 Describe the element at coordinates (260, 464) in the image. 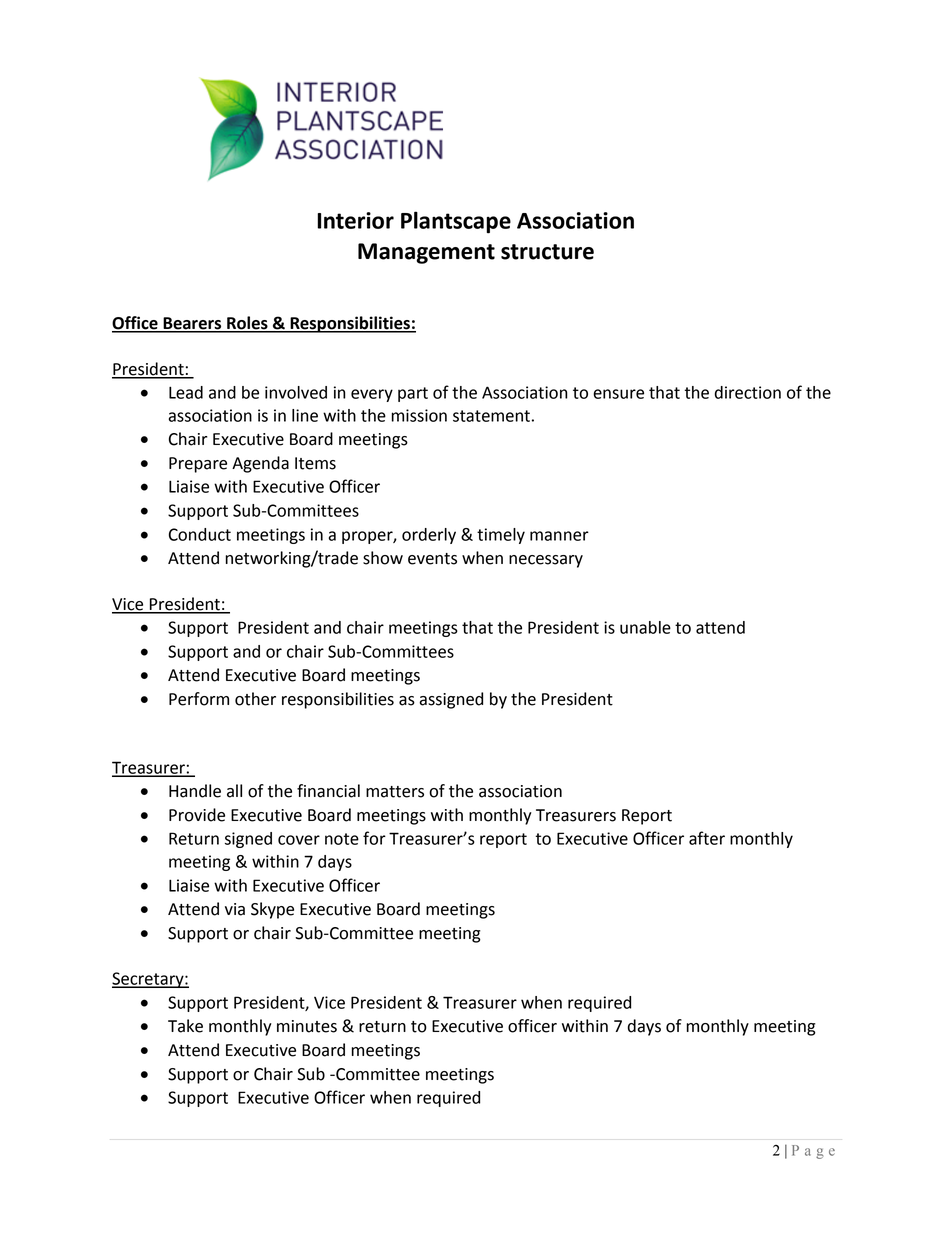

I see `Agenda` at that location.
